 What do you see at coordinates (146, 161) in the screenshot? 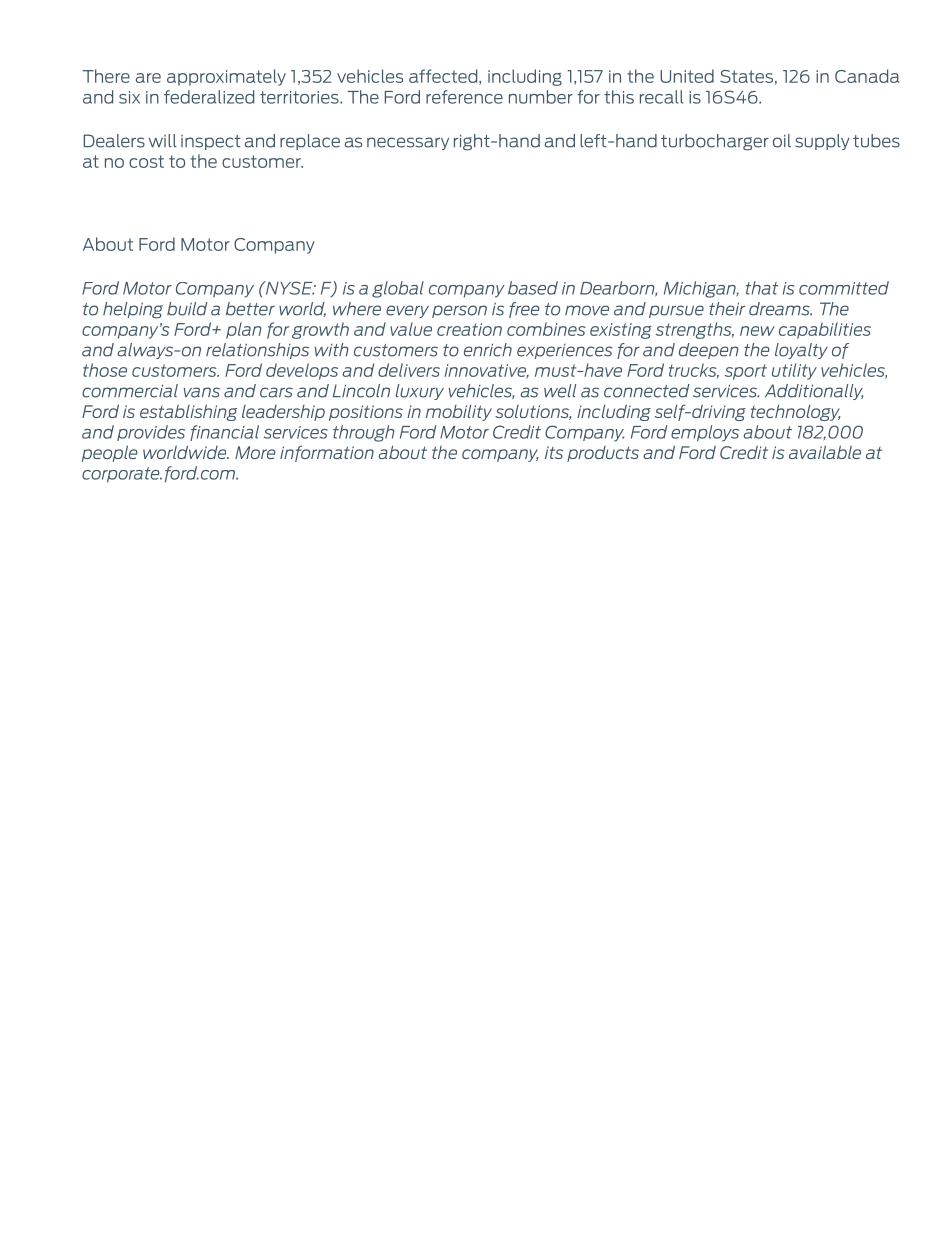
I see `cost` at bounding box center [146, 161].
